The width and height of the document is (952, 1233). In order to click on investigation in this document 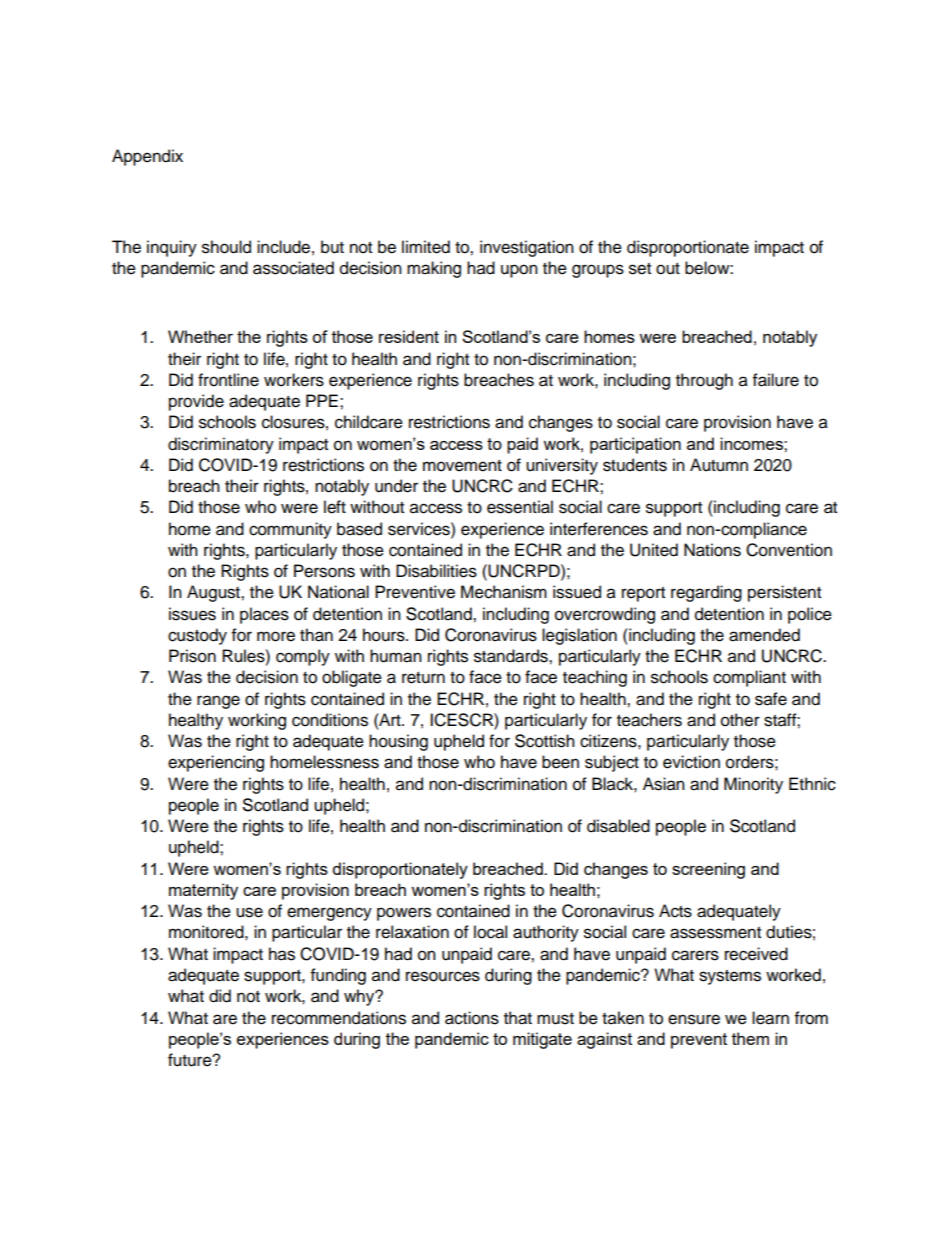, I will do `click(527, 248)`.
